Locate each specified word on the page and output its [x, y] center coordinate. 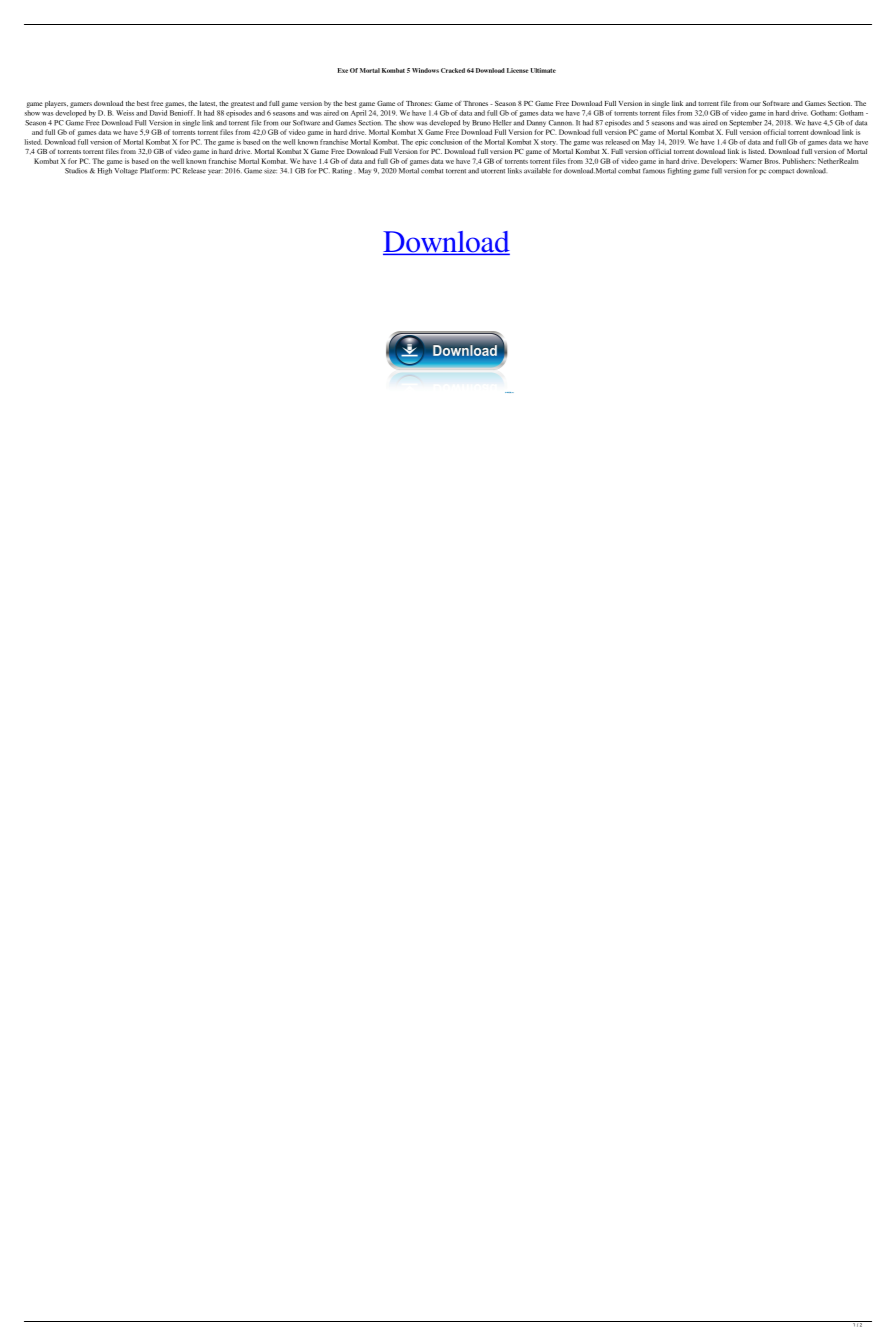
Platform [154, 171]
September [745, 123]
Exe [343, 70]
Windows [425, 70]
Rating [342, 171]
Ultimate [543, 70]
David [158, 113]
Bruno [481, 123]
